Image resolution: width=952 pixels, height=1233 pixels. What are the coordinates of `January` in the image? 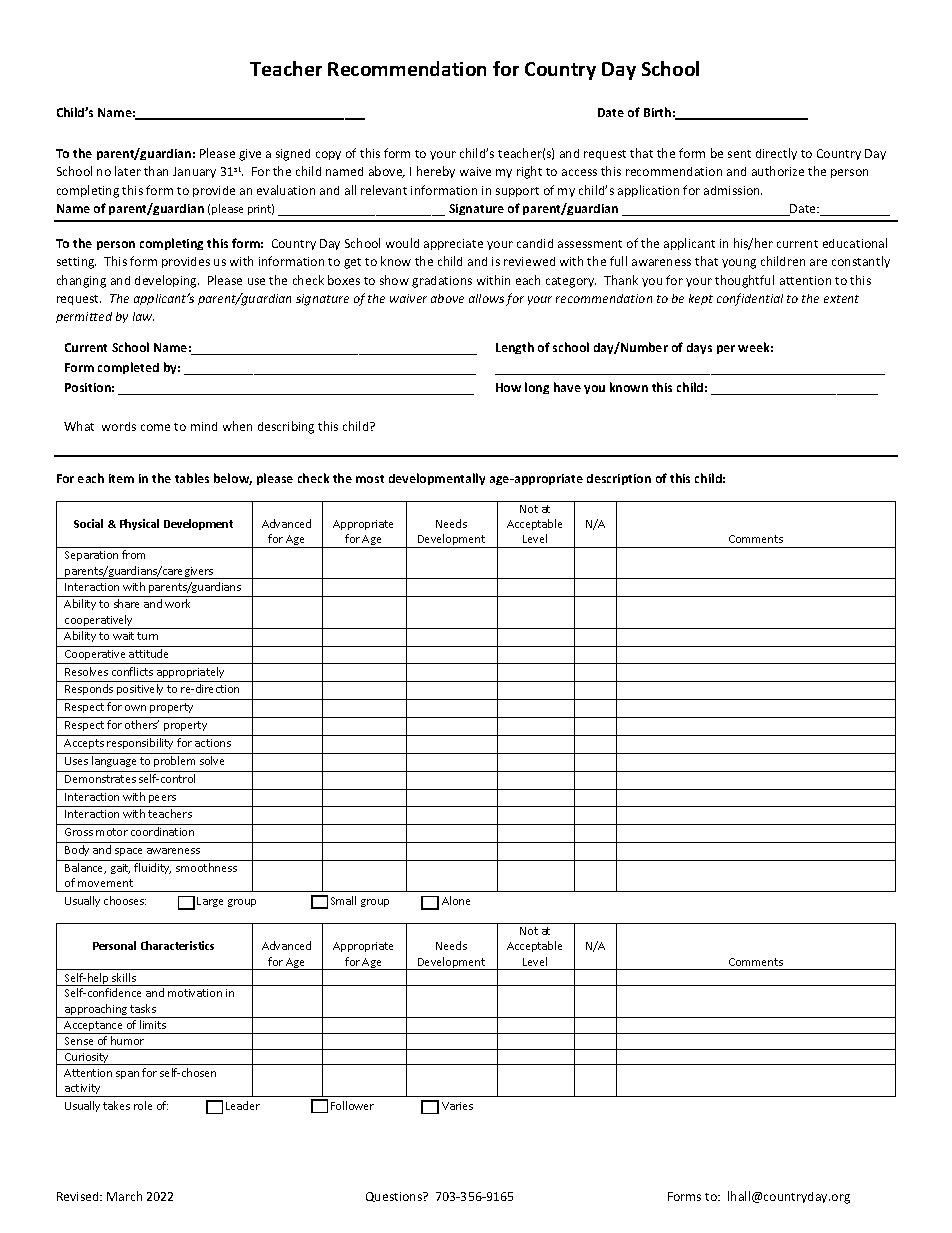 It's located at (194, 172).
